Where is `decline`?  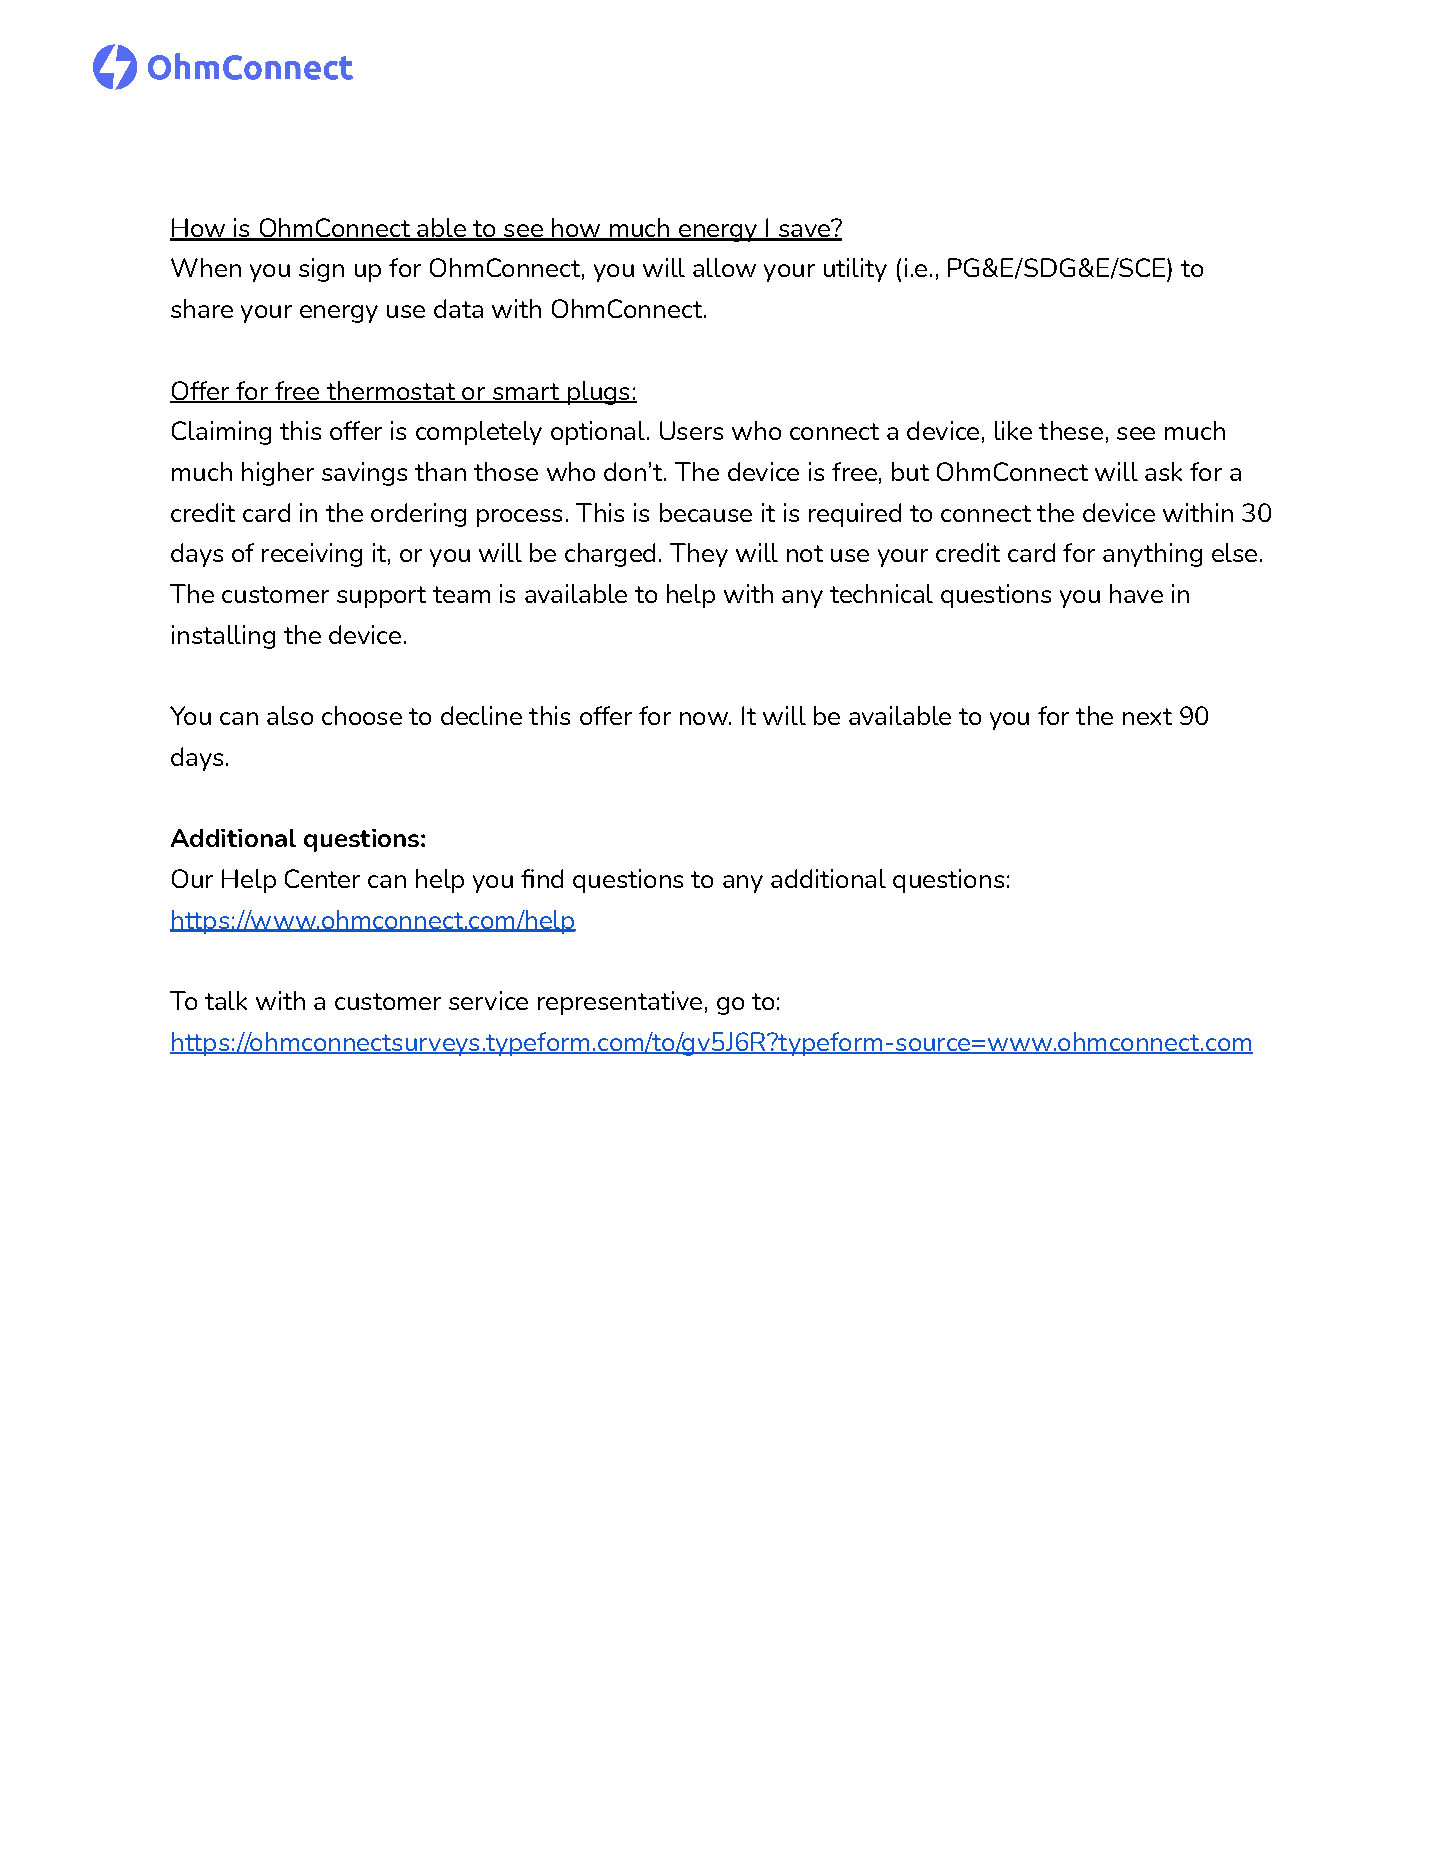
decline is located at coordinates (481, 715).
